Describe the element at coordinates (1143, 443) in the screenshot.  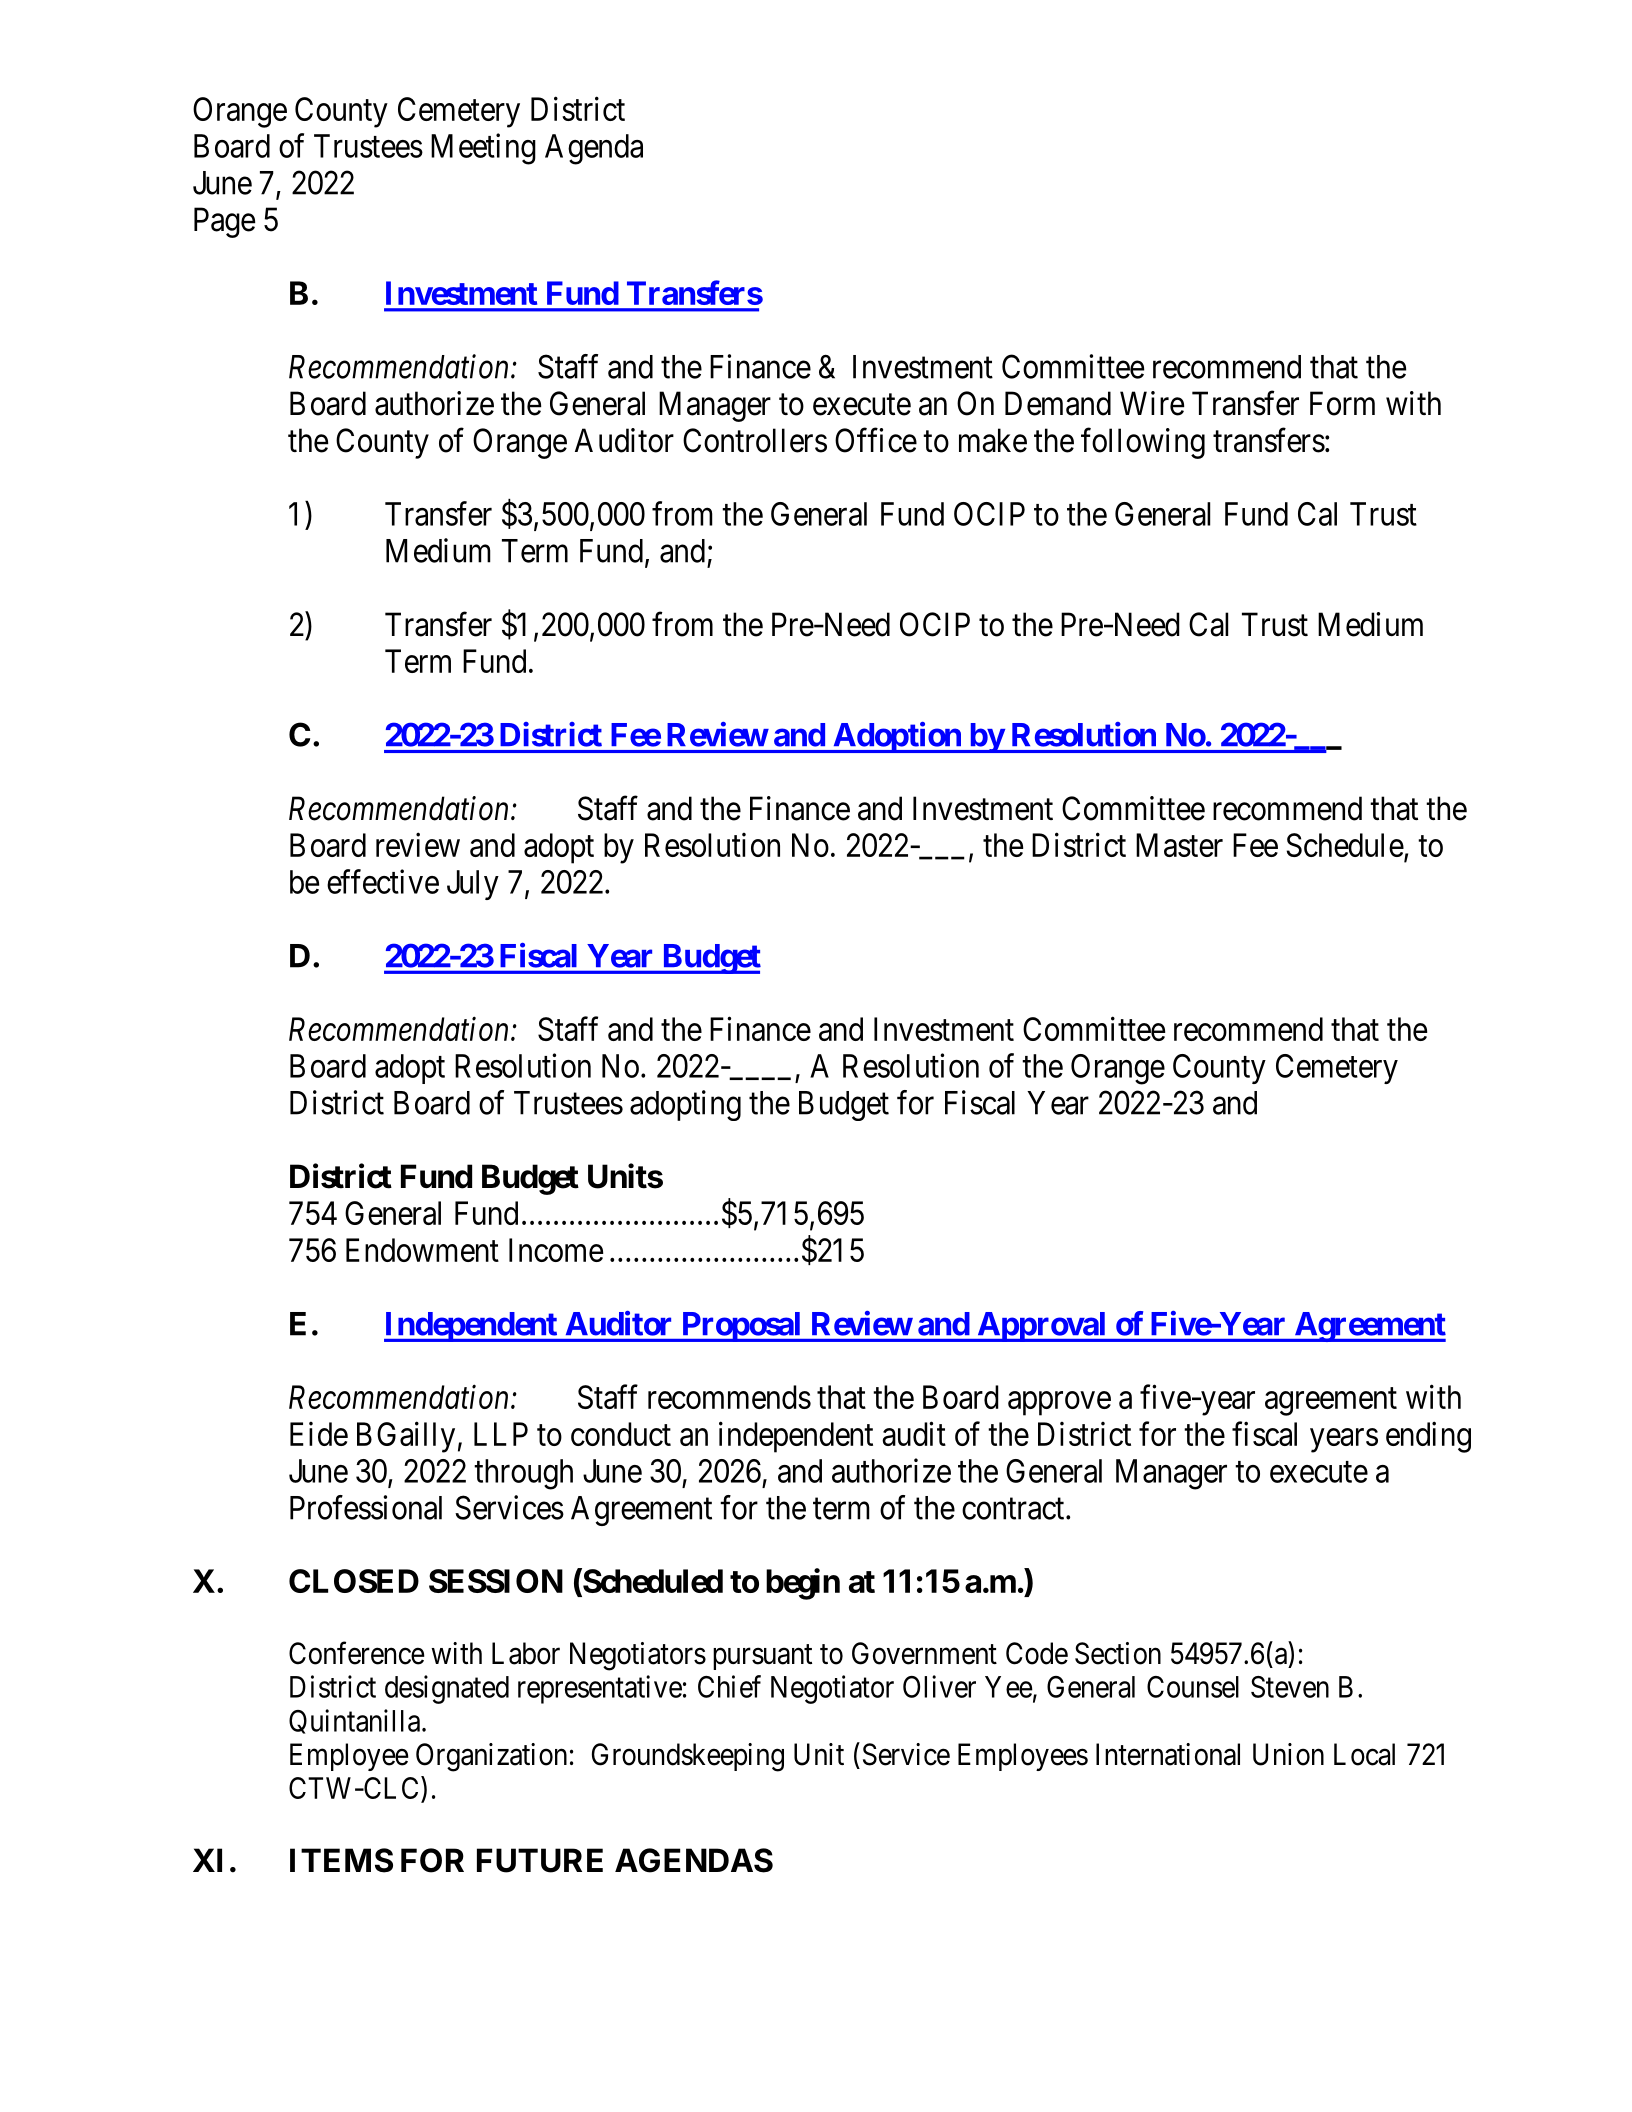
I see `following` at that location.
